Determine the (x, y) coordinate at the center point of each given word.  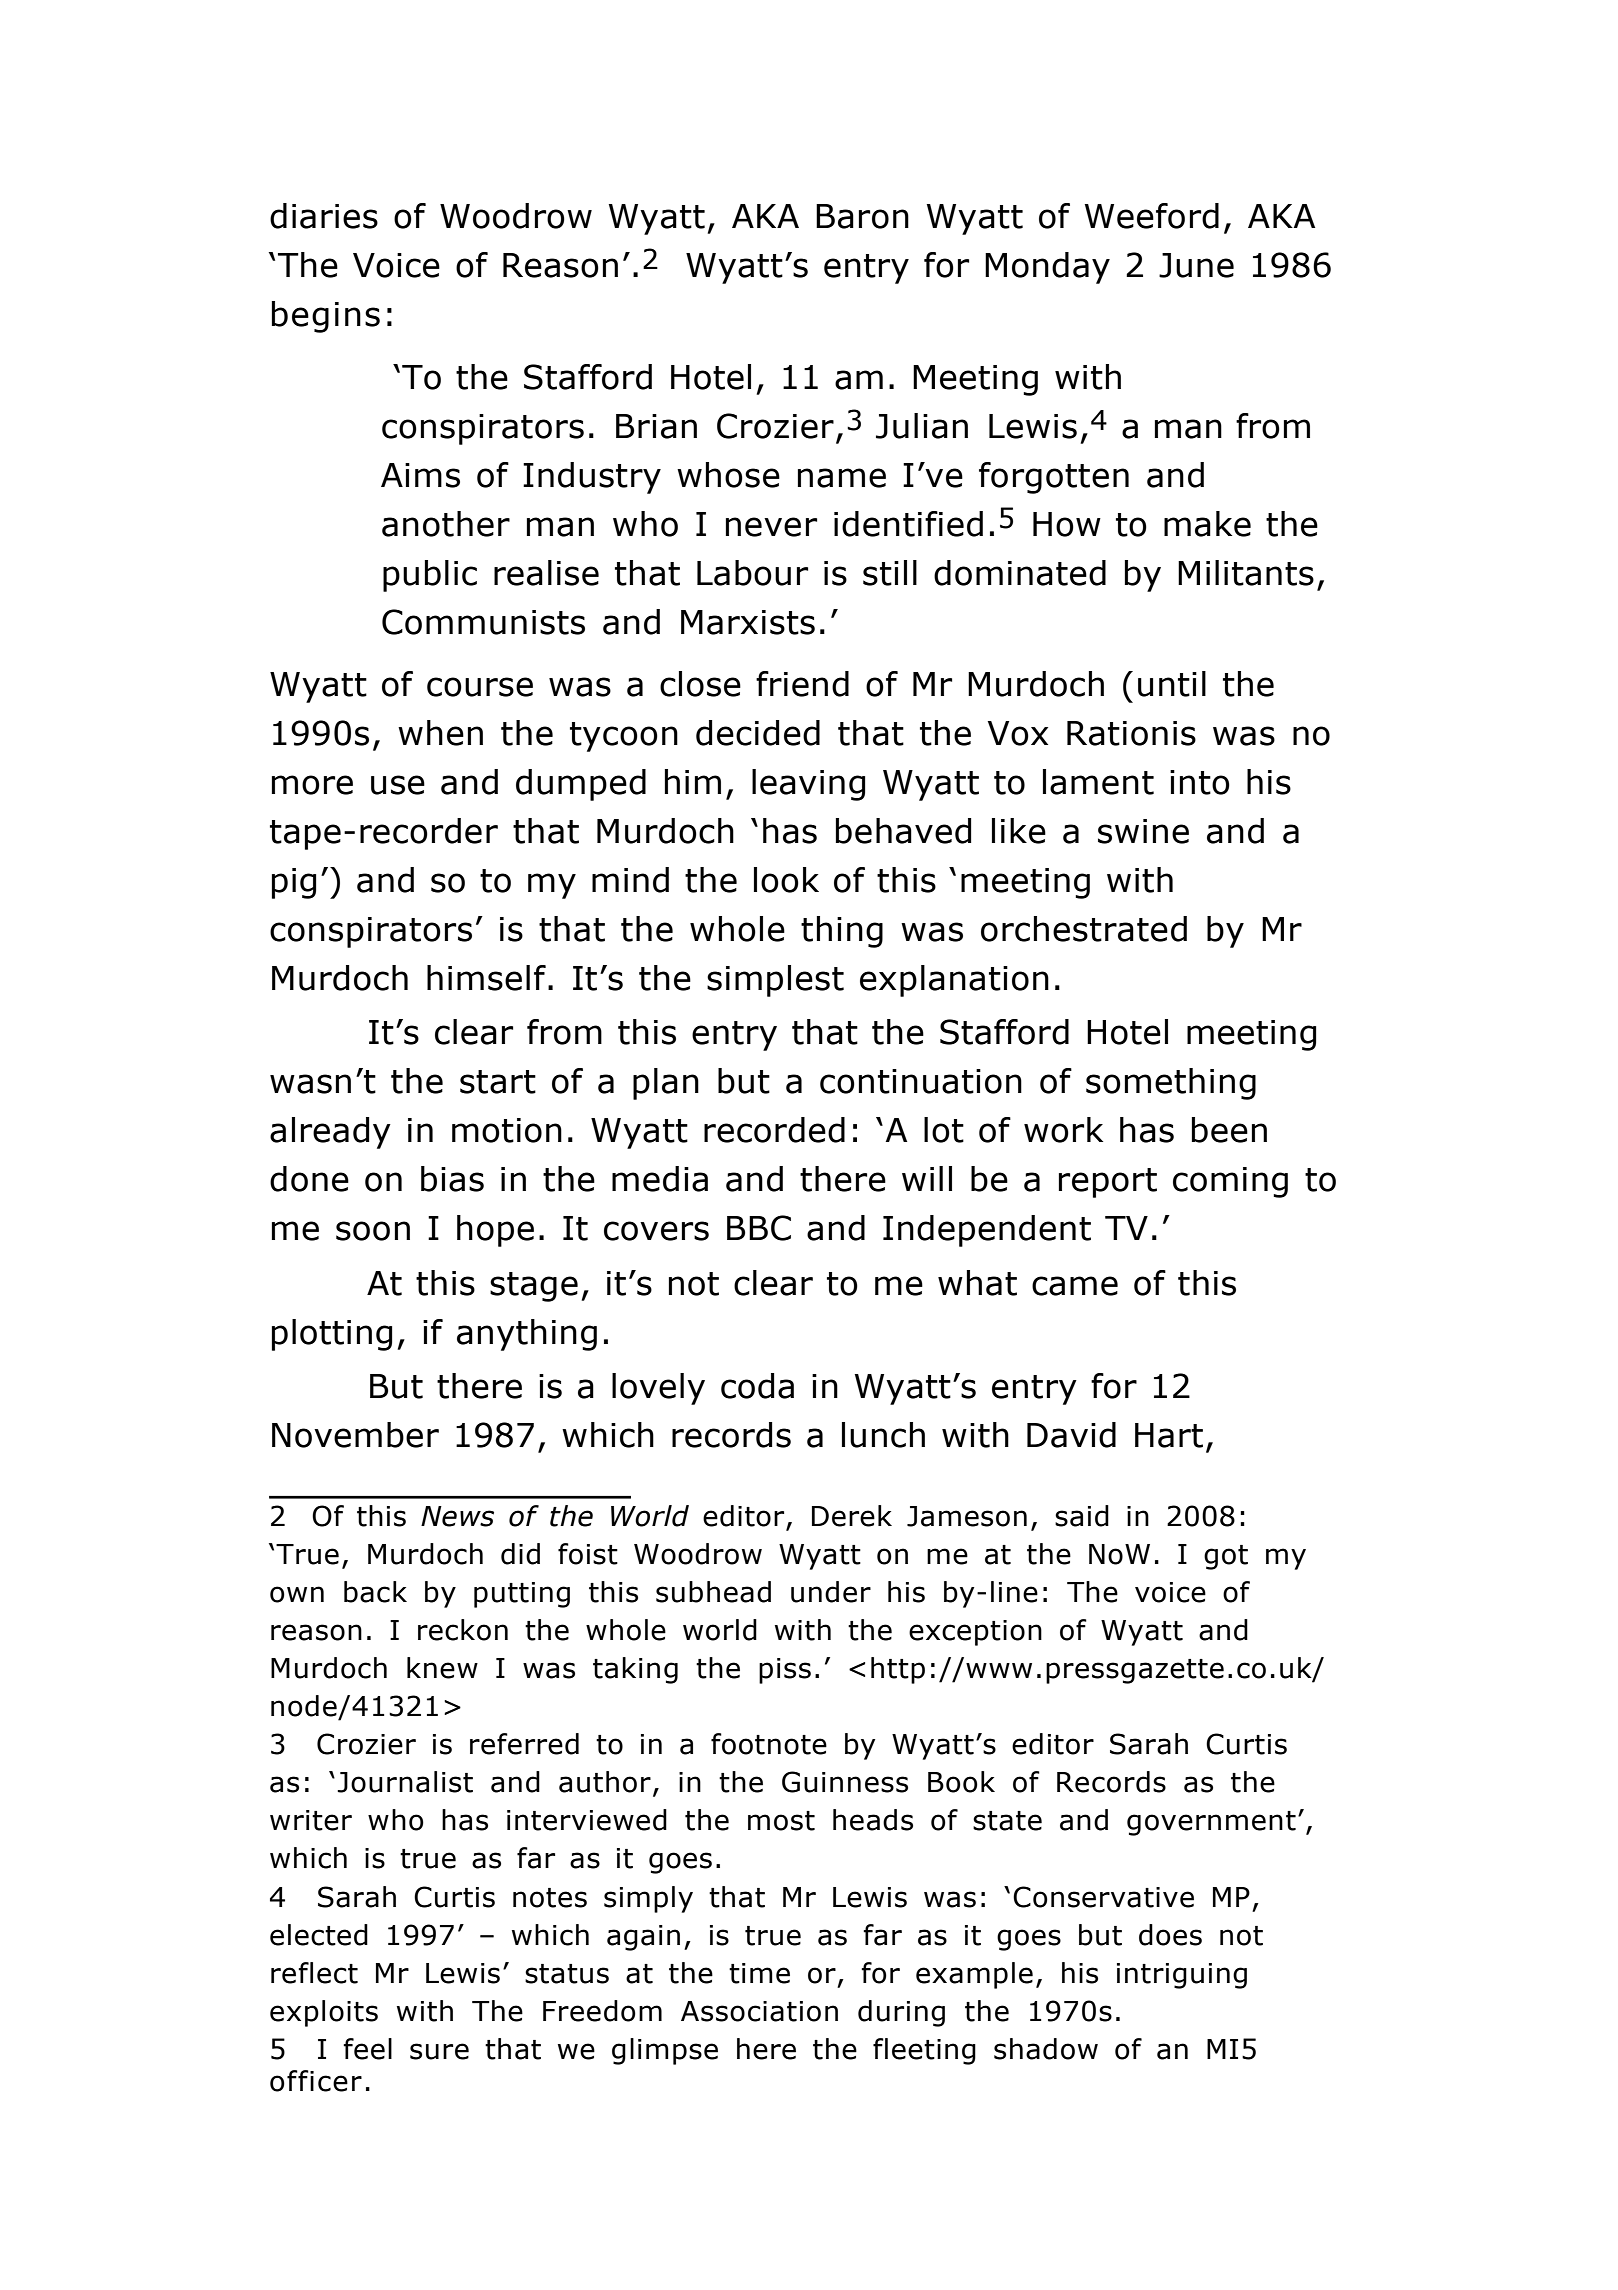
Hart (1169, 1435)
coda (757, 1386)
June (1196, 265)
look (786, 880)
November (355, 1435)
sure (439, 2051)
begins (326, 317)
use (398, 785)
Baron (862, 216)
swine (1143, 831)
